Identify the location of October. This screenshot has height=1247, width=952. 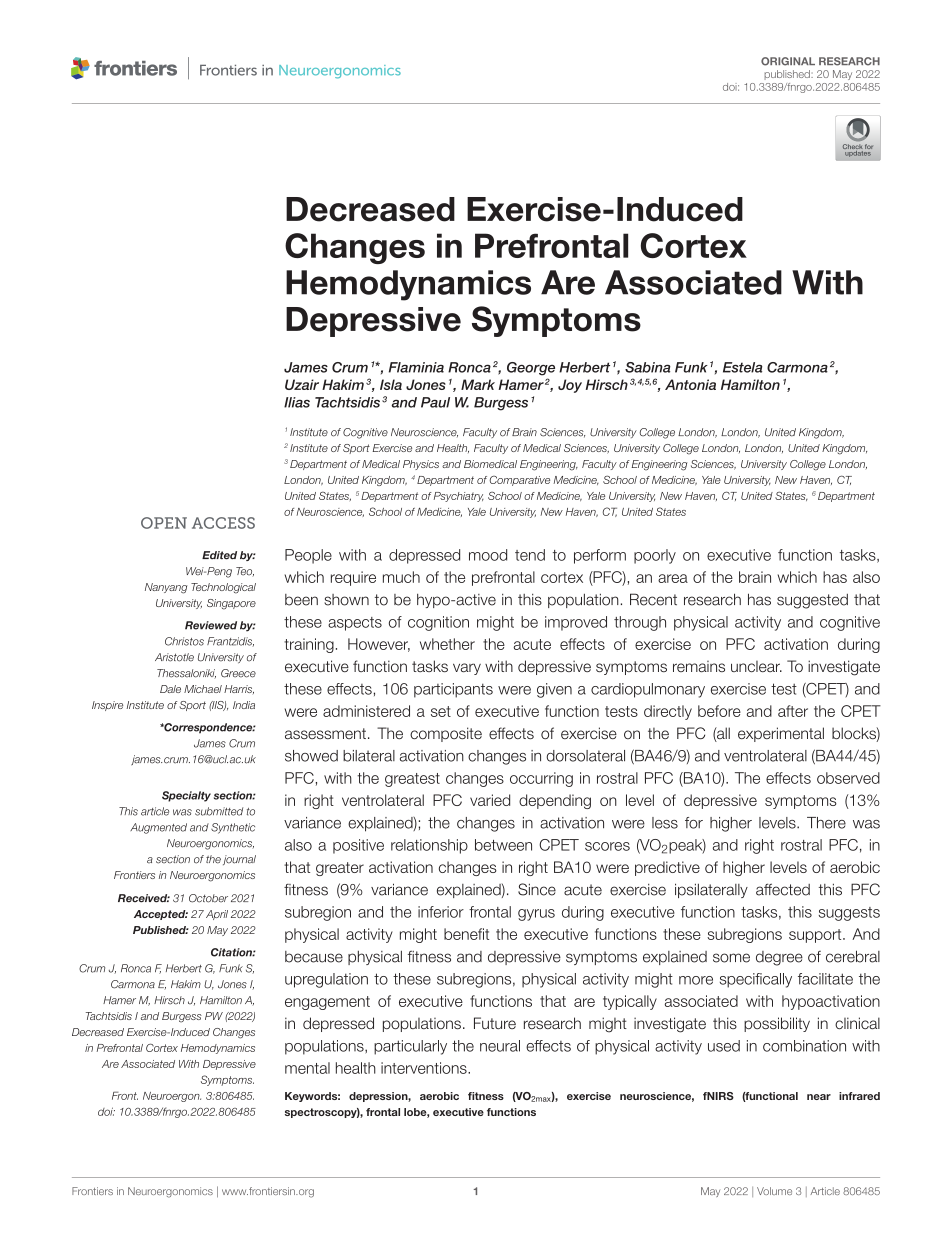
(208, 898).
